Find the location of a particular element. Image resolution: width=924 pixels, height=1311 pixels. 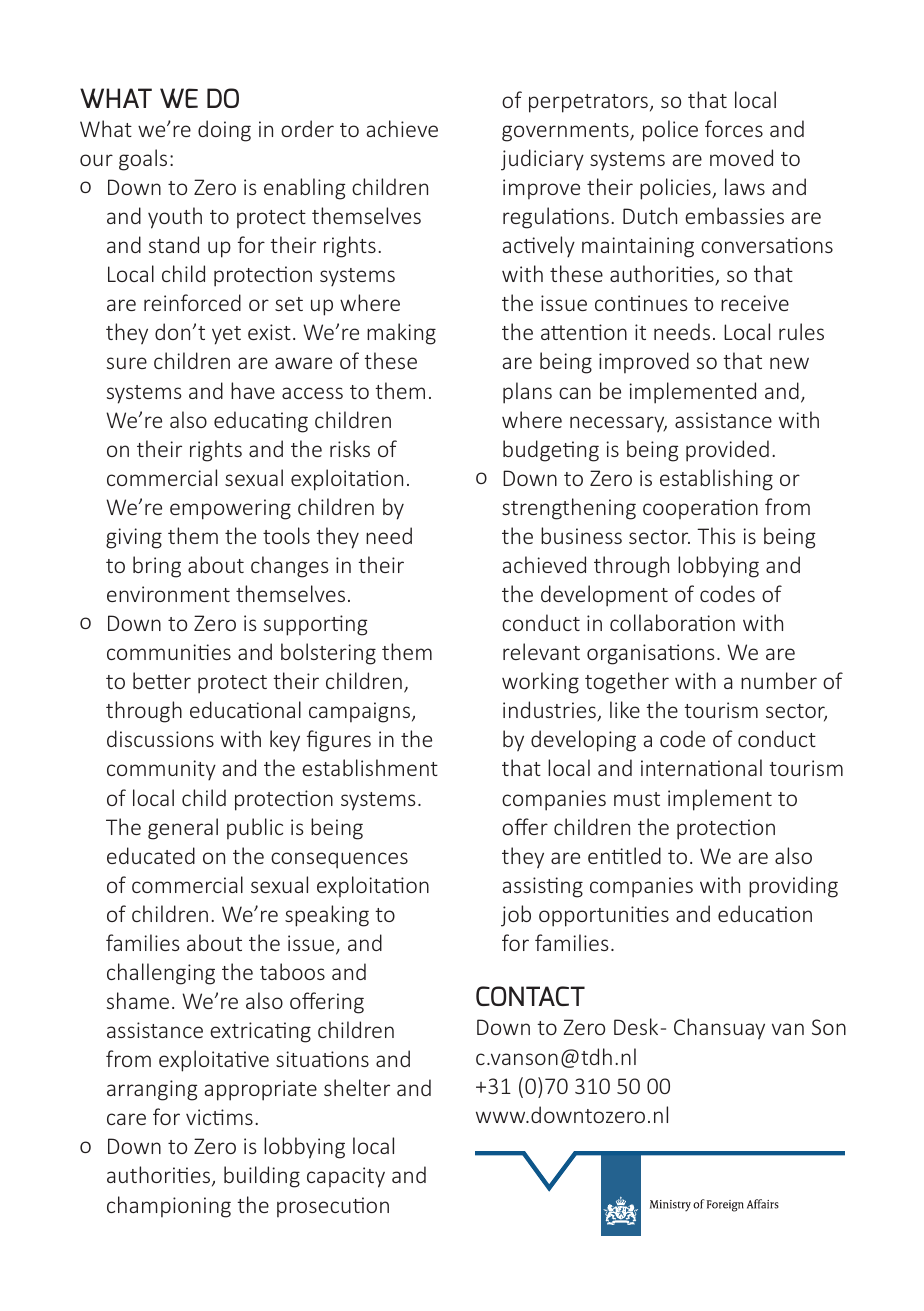

provided is located at coordinates (727, 451).
